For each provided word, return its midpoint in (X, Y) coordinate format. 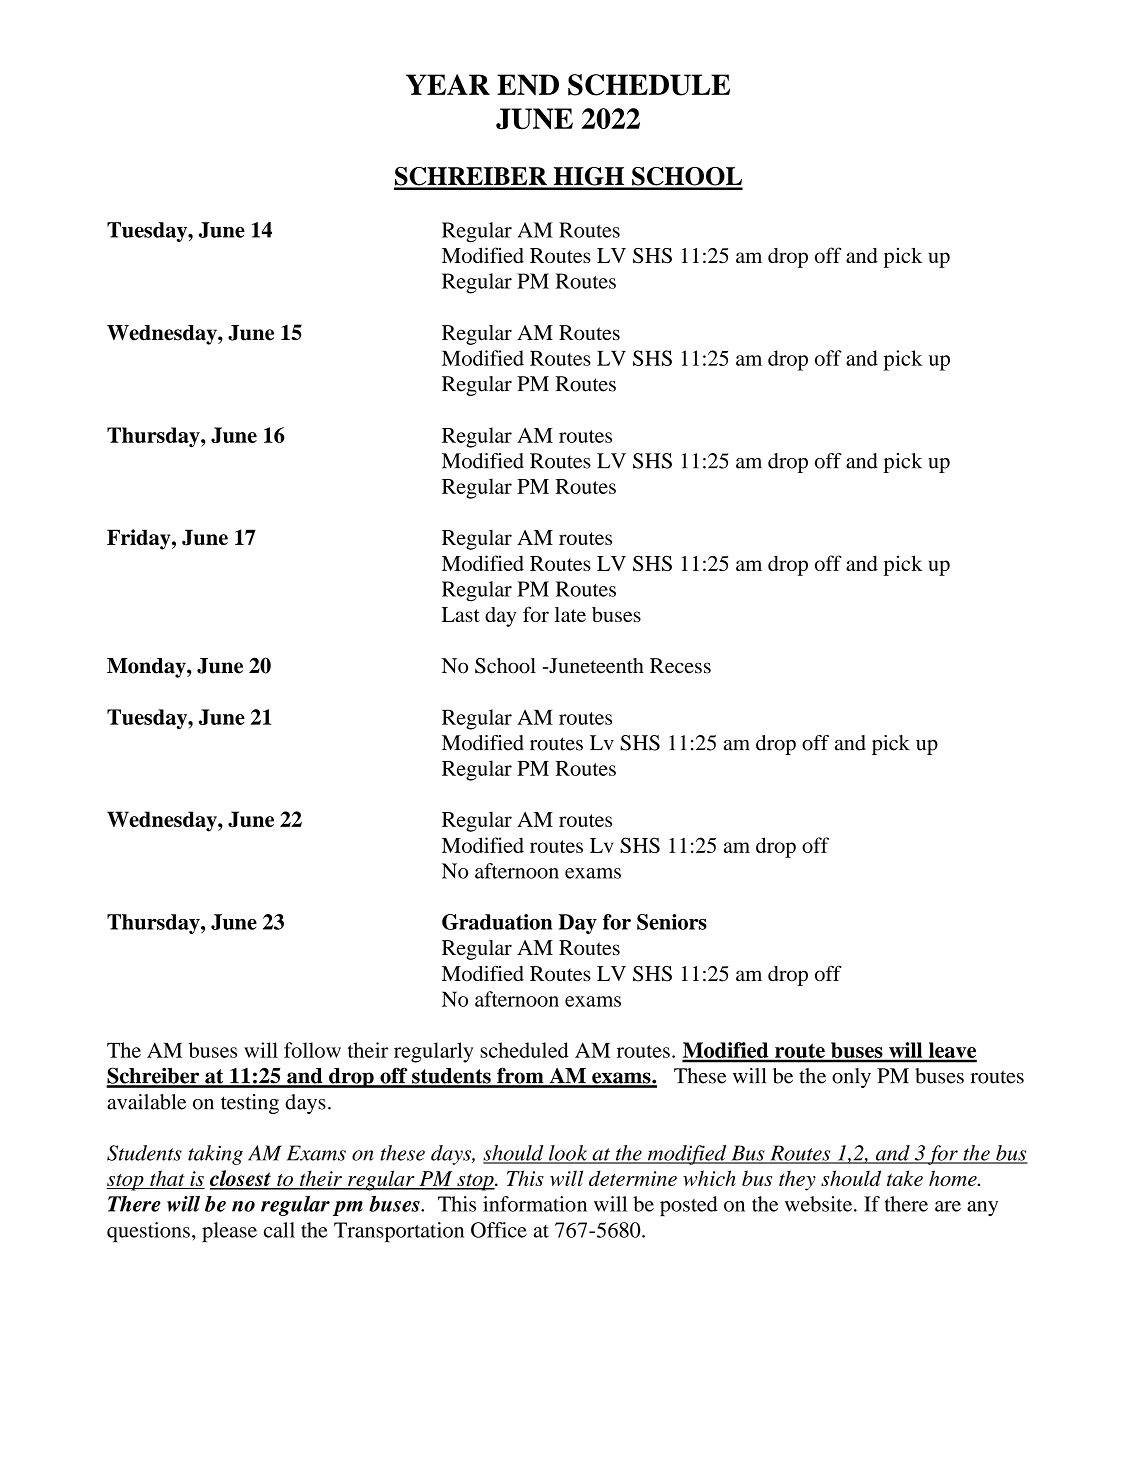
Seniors (672, 922)
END (528, 85)
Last (461, 614)
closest (241, 1179)
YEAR (448, 84)
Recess (680, 666)
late (570, 614)
